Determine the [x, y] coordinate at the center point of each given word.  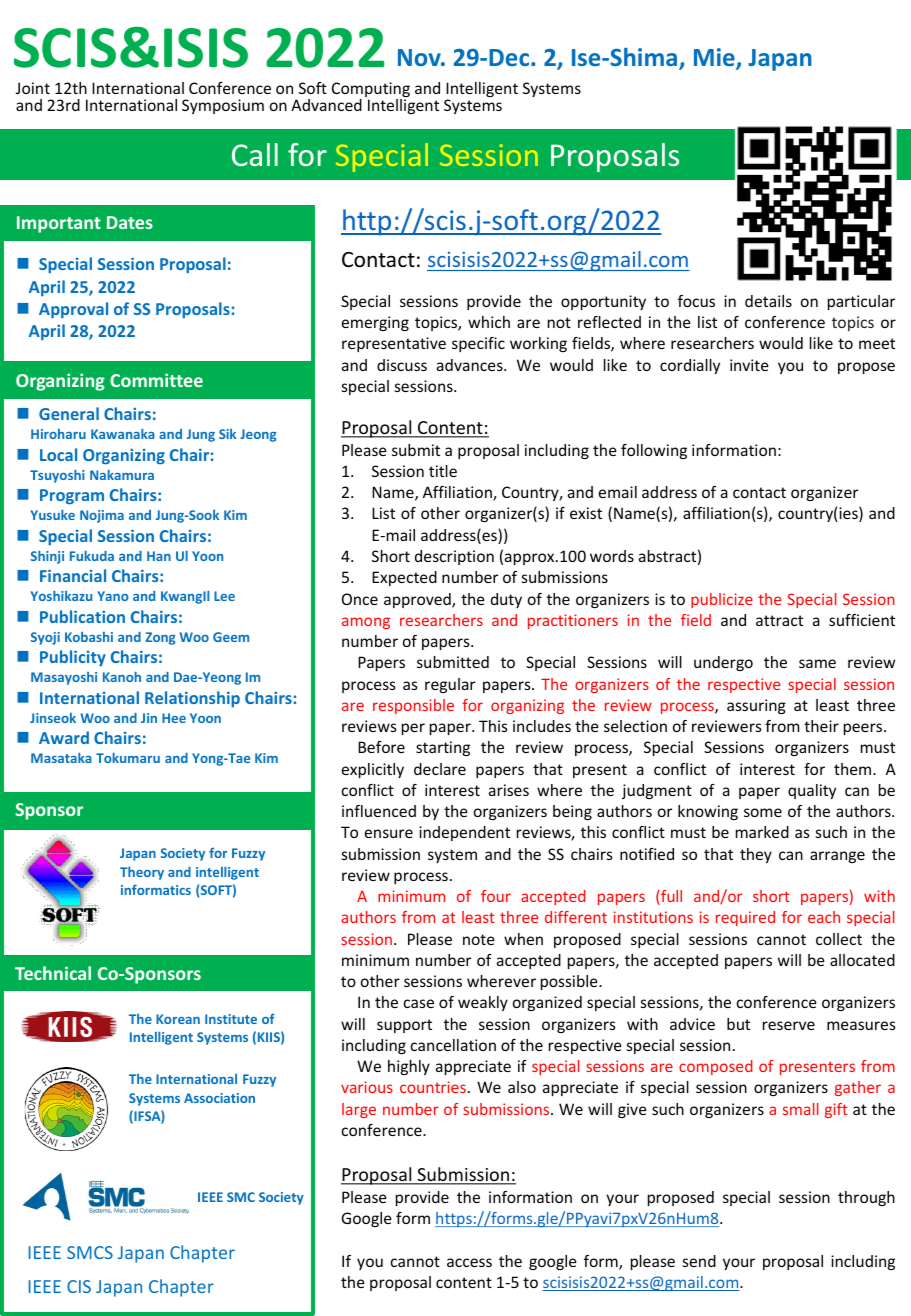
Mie [715, 58]
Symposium [223, 106]
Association [219, 1098]
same [817, 663]
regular [450, 685]
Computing [371, 91]
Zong [161, 638]
